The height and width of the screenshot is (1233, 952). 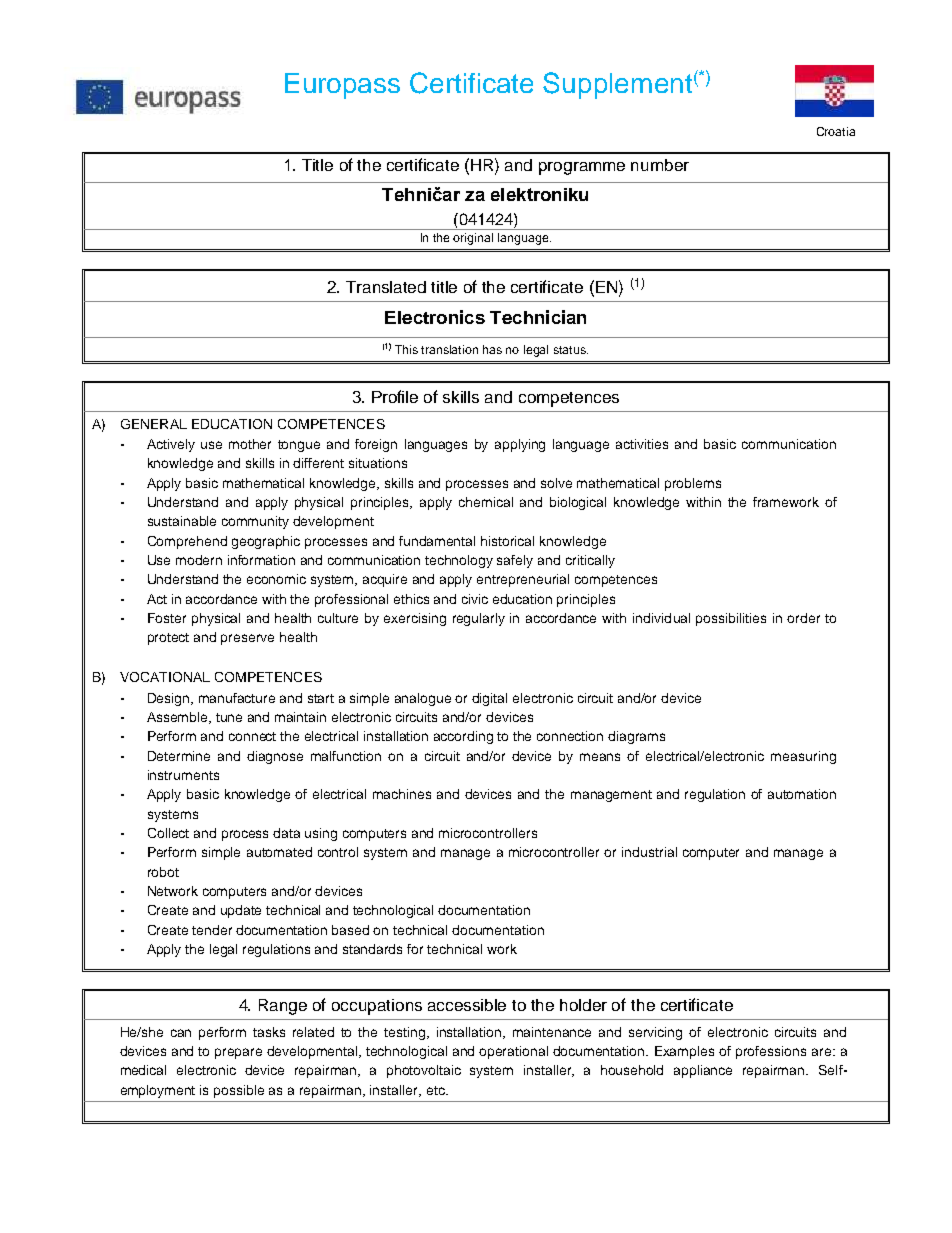 What do you see at coordinates (279, 852) in the screenshot?
I see `automated` at bounding box center [279, 852].
